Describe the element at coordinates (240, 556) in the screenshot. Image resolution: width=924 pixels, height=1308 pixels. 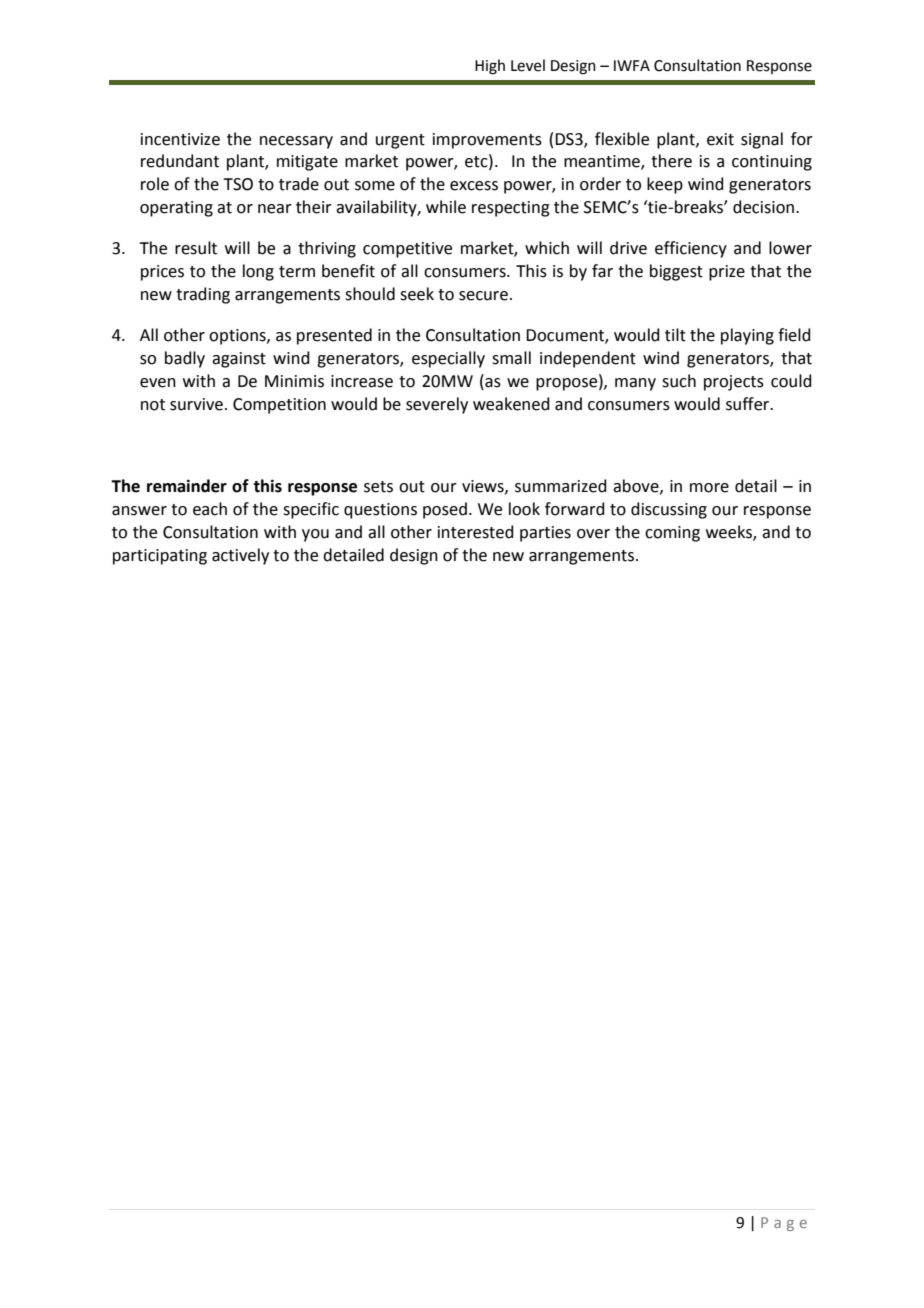
I see `actively` at that location.
